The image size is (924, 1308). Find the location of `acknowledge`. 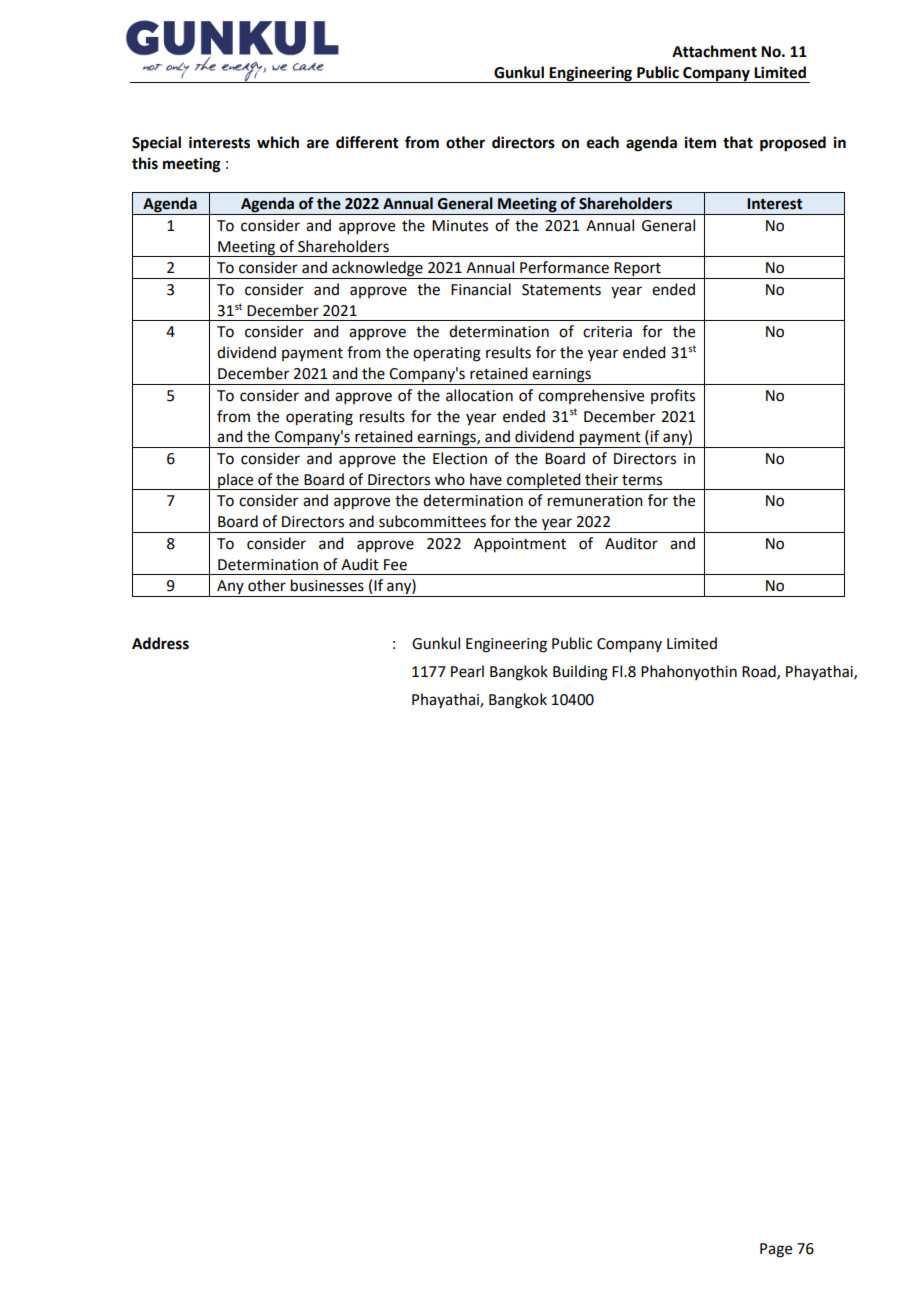

acknowledge is located at coordinates (377, 270).
